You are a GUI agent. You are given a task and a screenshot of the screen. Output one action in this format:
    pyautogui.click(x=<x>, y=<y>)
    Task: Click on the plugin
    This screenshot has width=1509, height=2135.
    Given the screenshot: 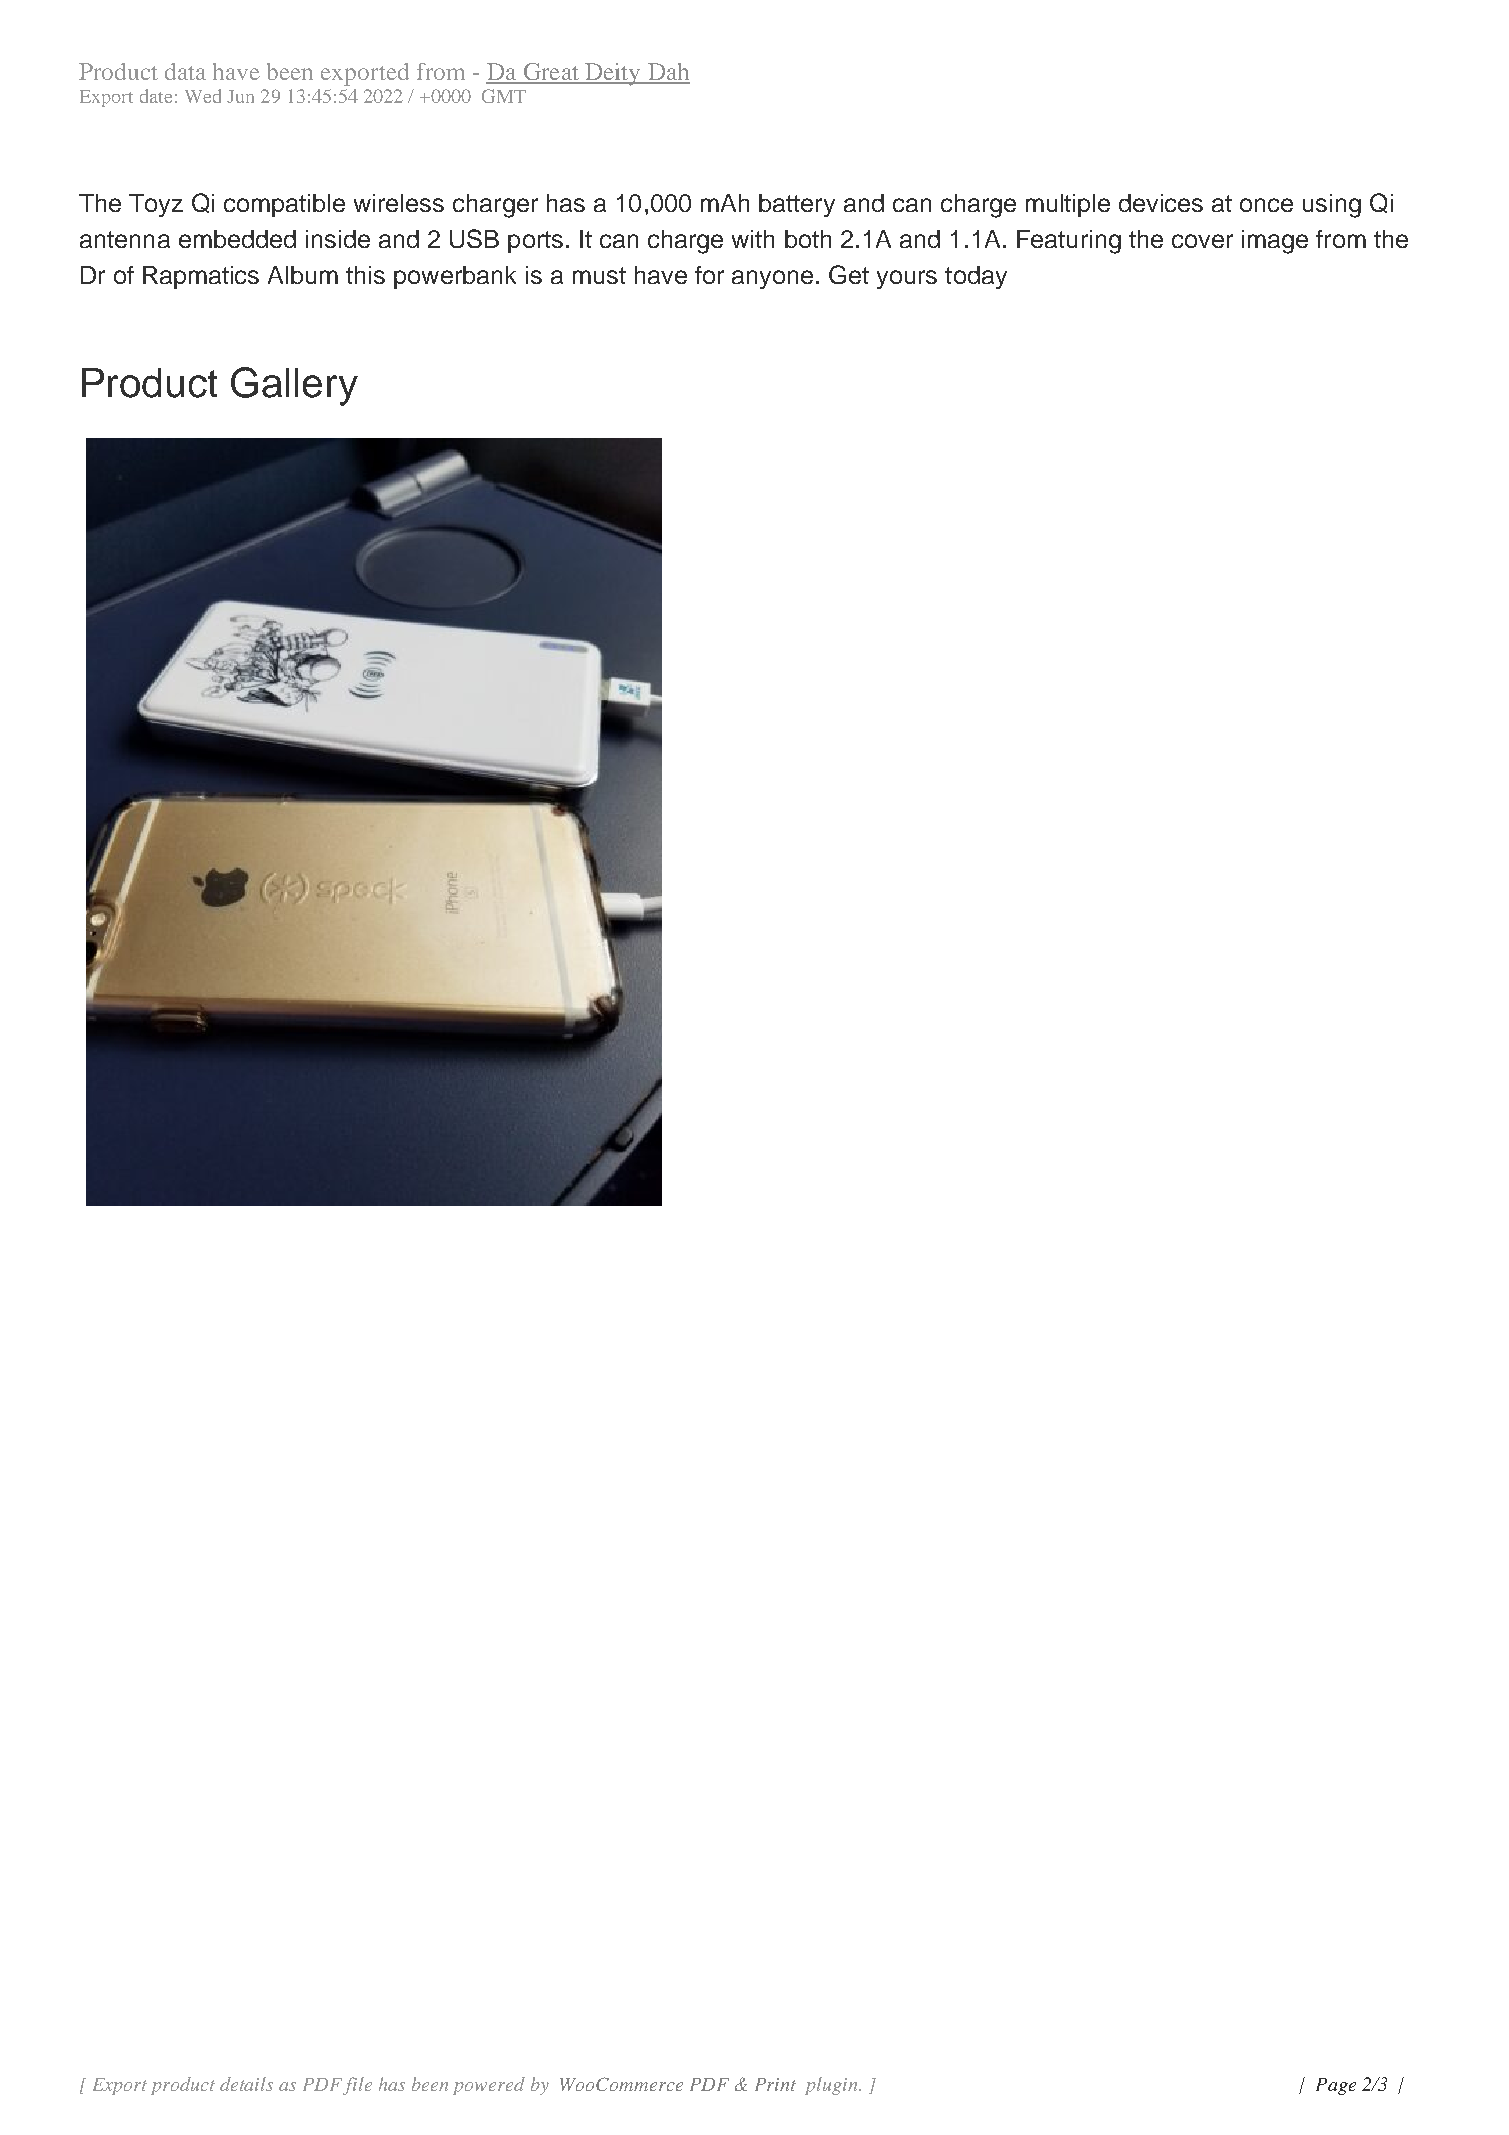 What is the action you would take?
    pyautogui.click(x=832, y=2086)
